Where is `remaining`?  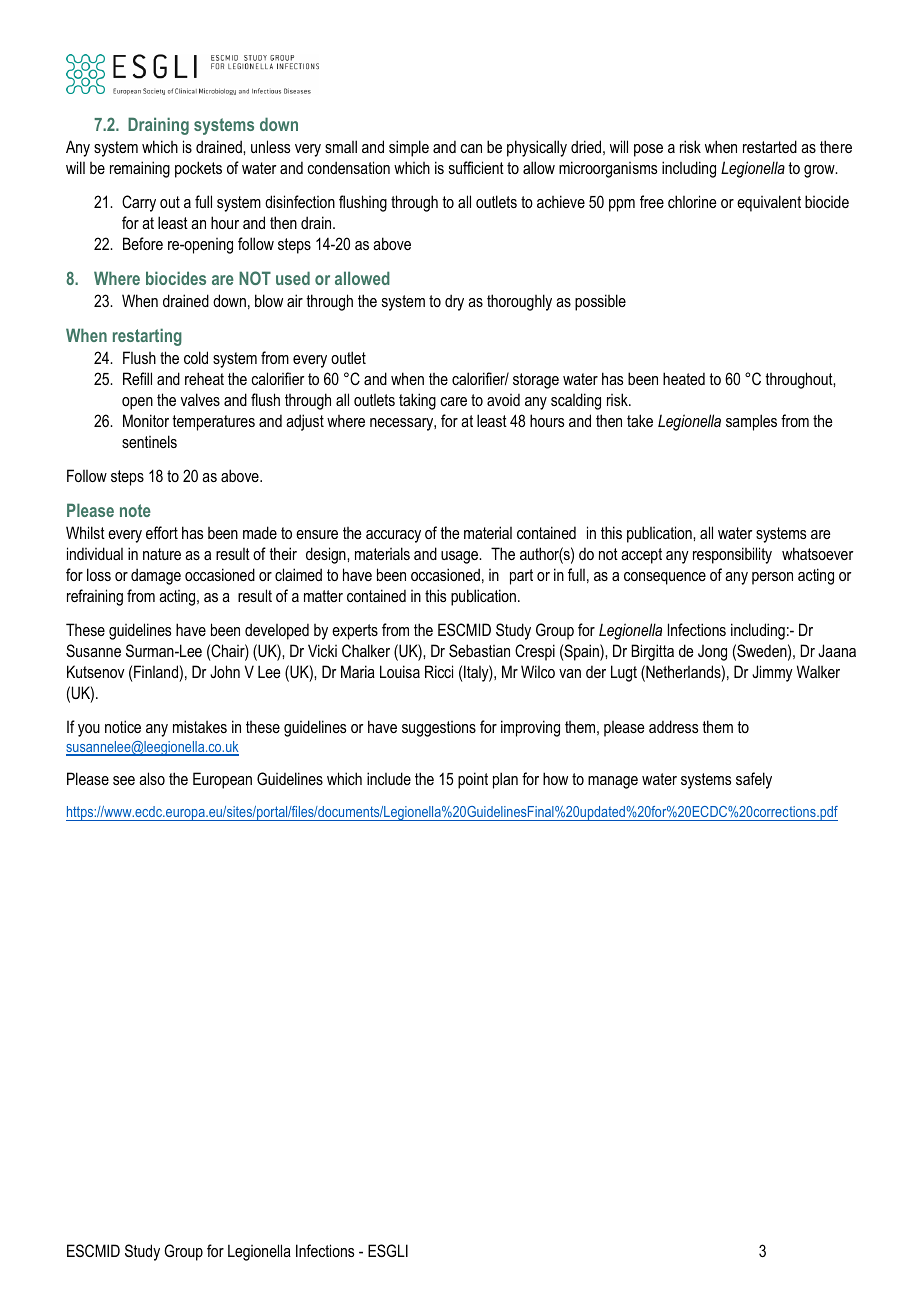
remaining is located at coordinates (140, 169).
